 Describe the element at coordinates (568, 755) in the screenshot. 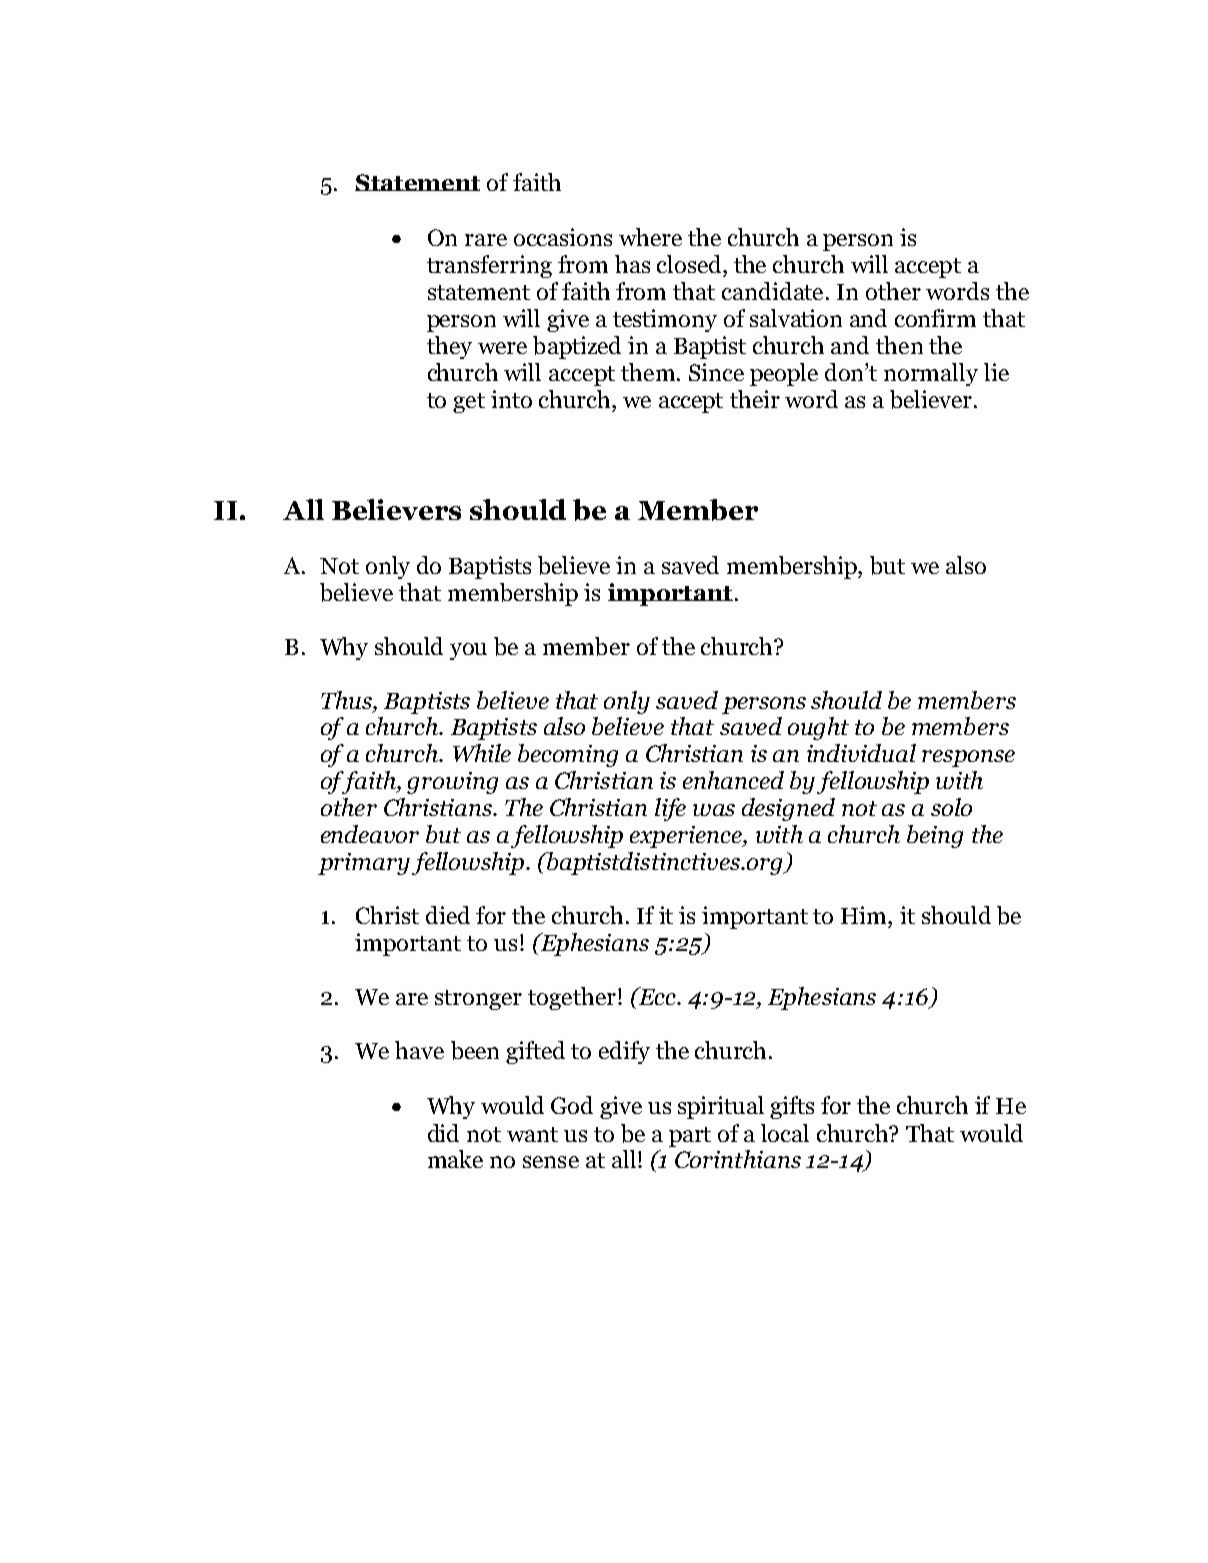

I see `becoming` at that location.
